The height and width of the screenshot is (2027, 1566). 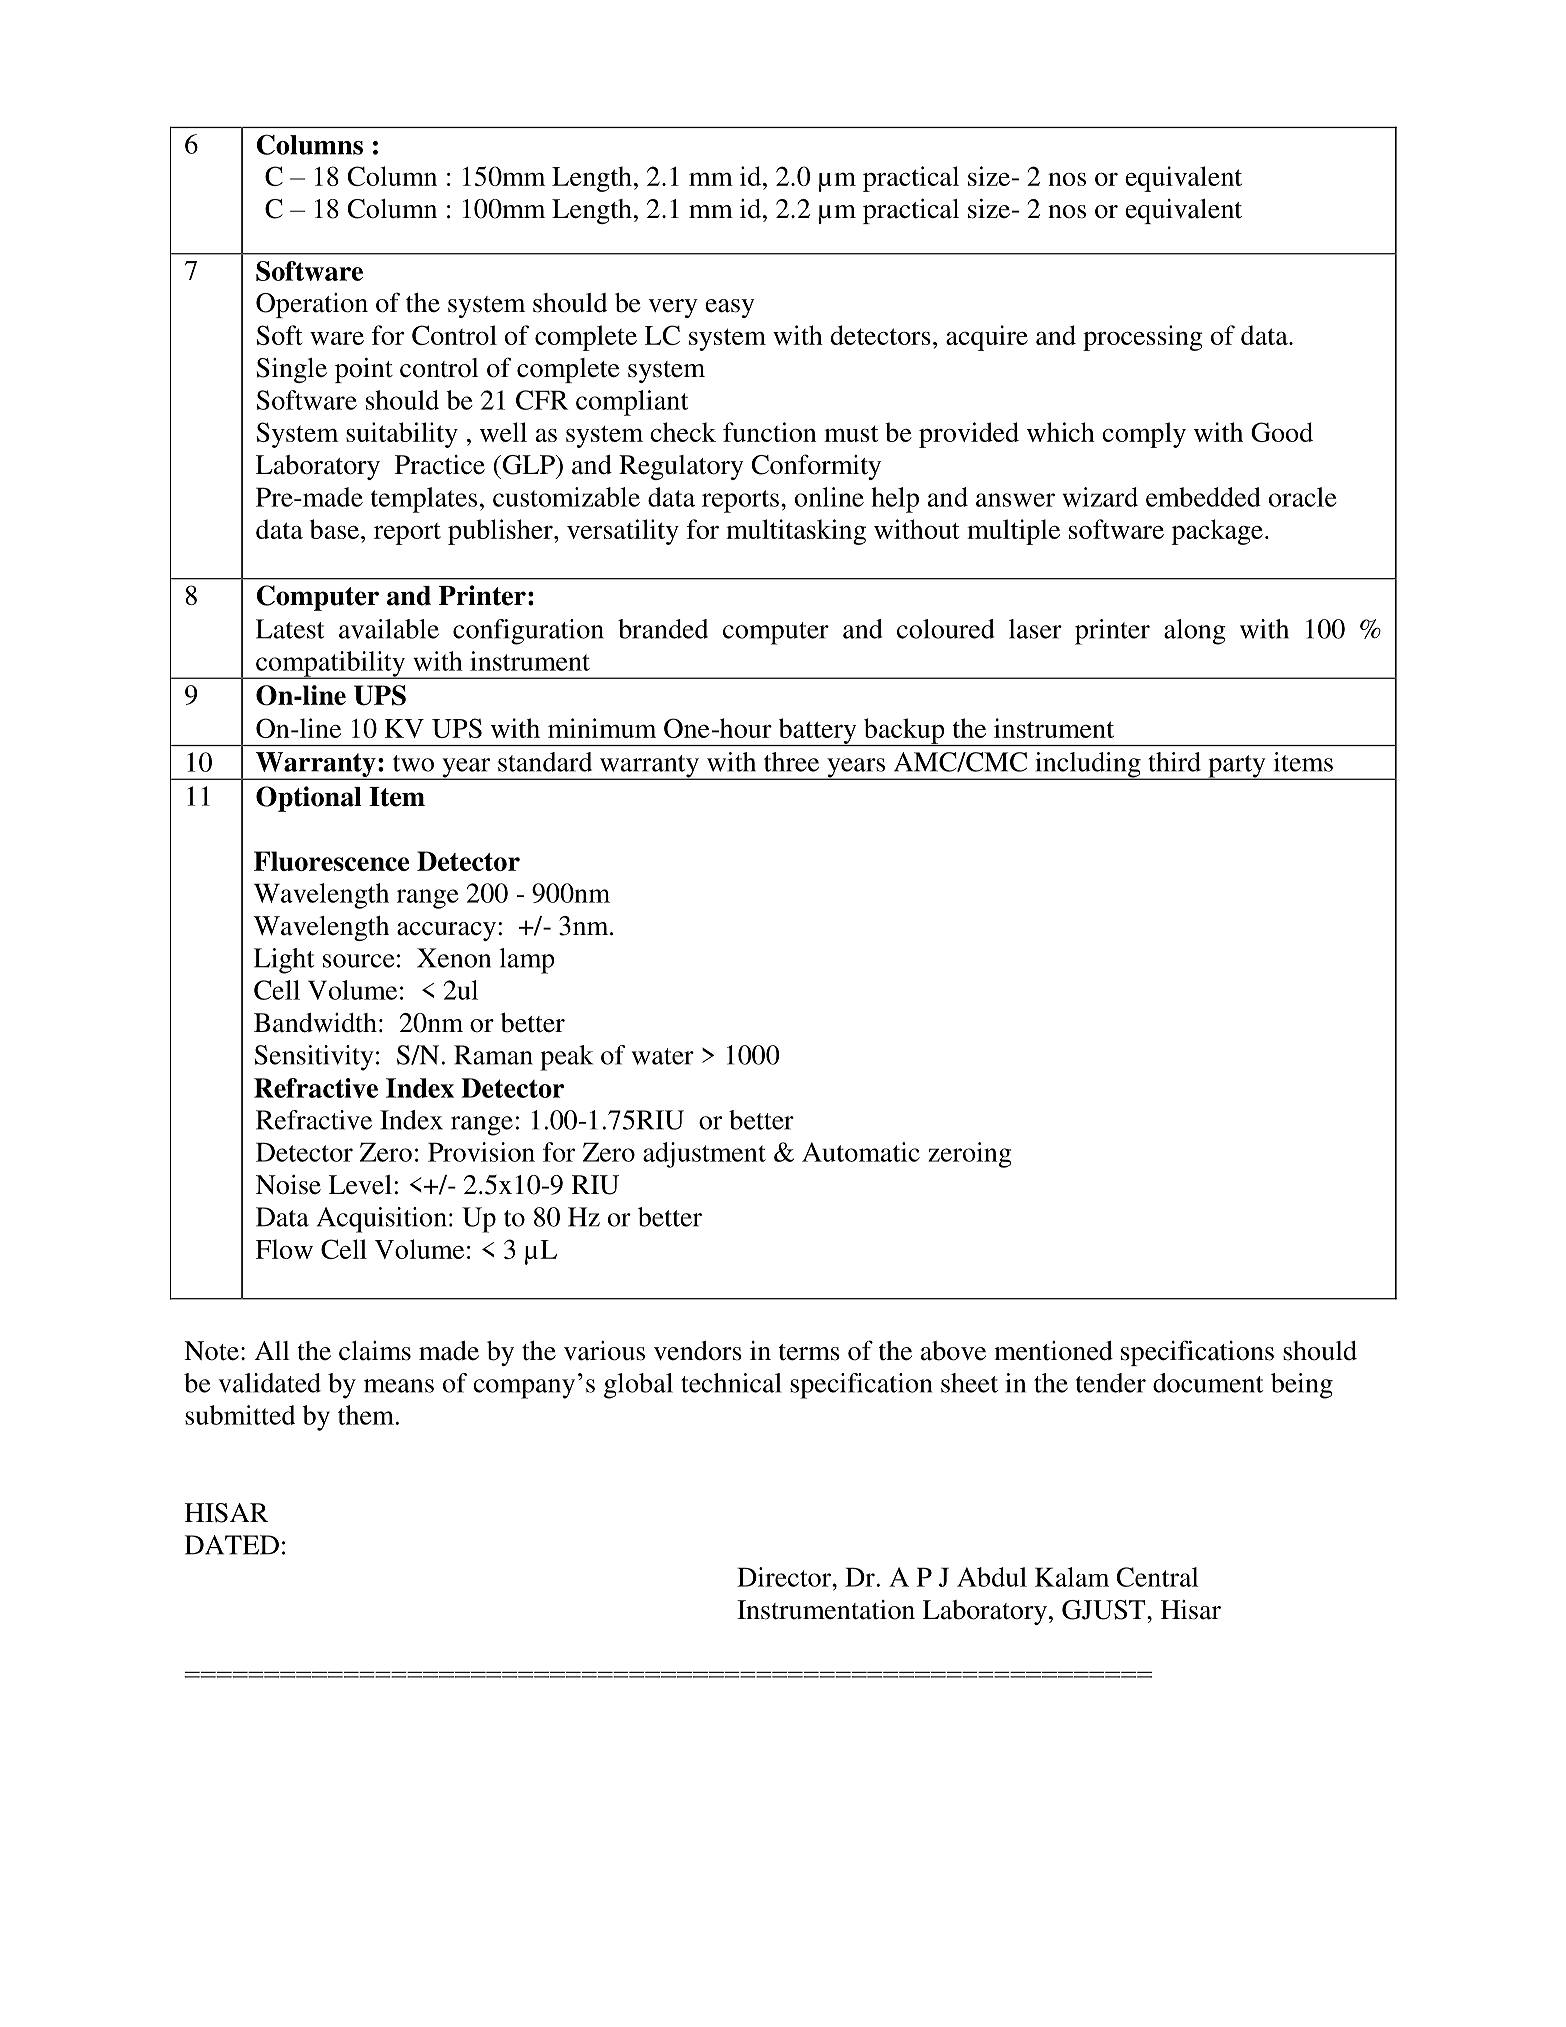 I want to click on processing, so click(x=1143, y=338).
